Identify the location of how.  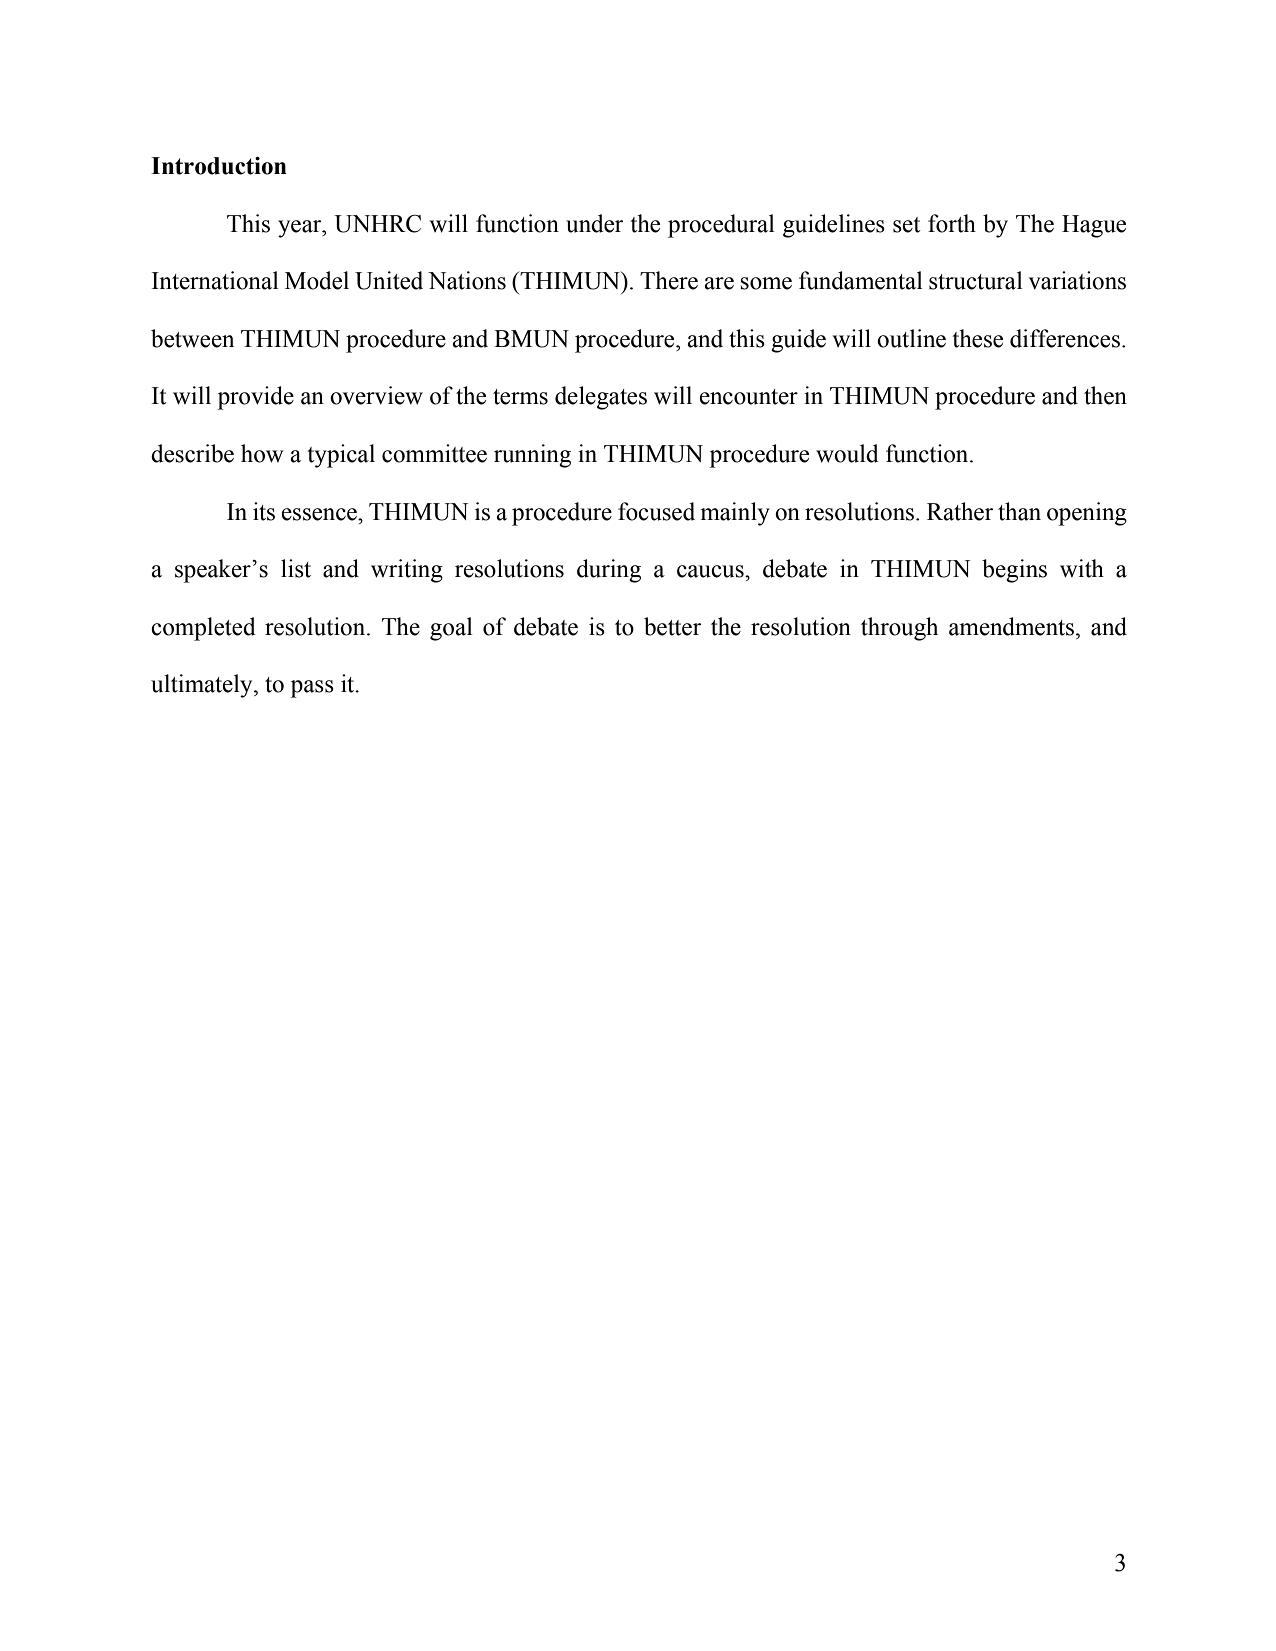
(262, 453).
